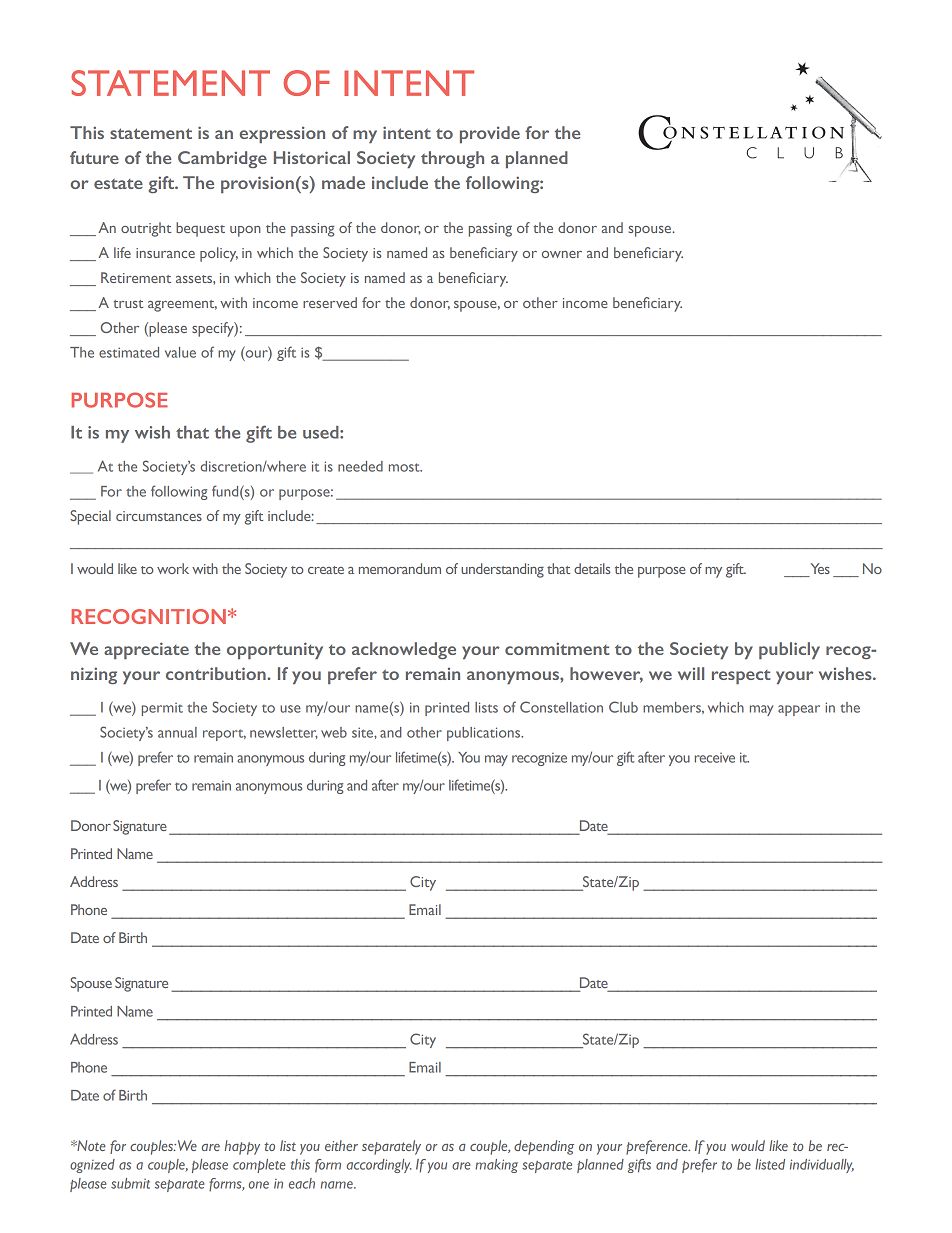 This screenshot has width=952, height=1233. I want to click on Yes, so click(819, 570).
